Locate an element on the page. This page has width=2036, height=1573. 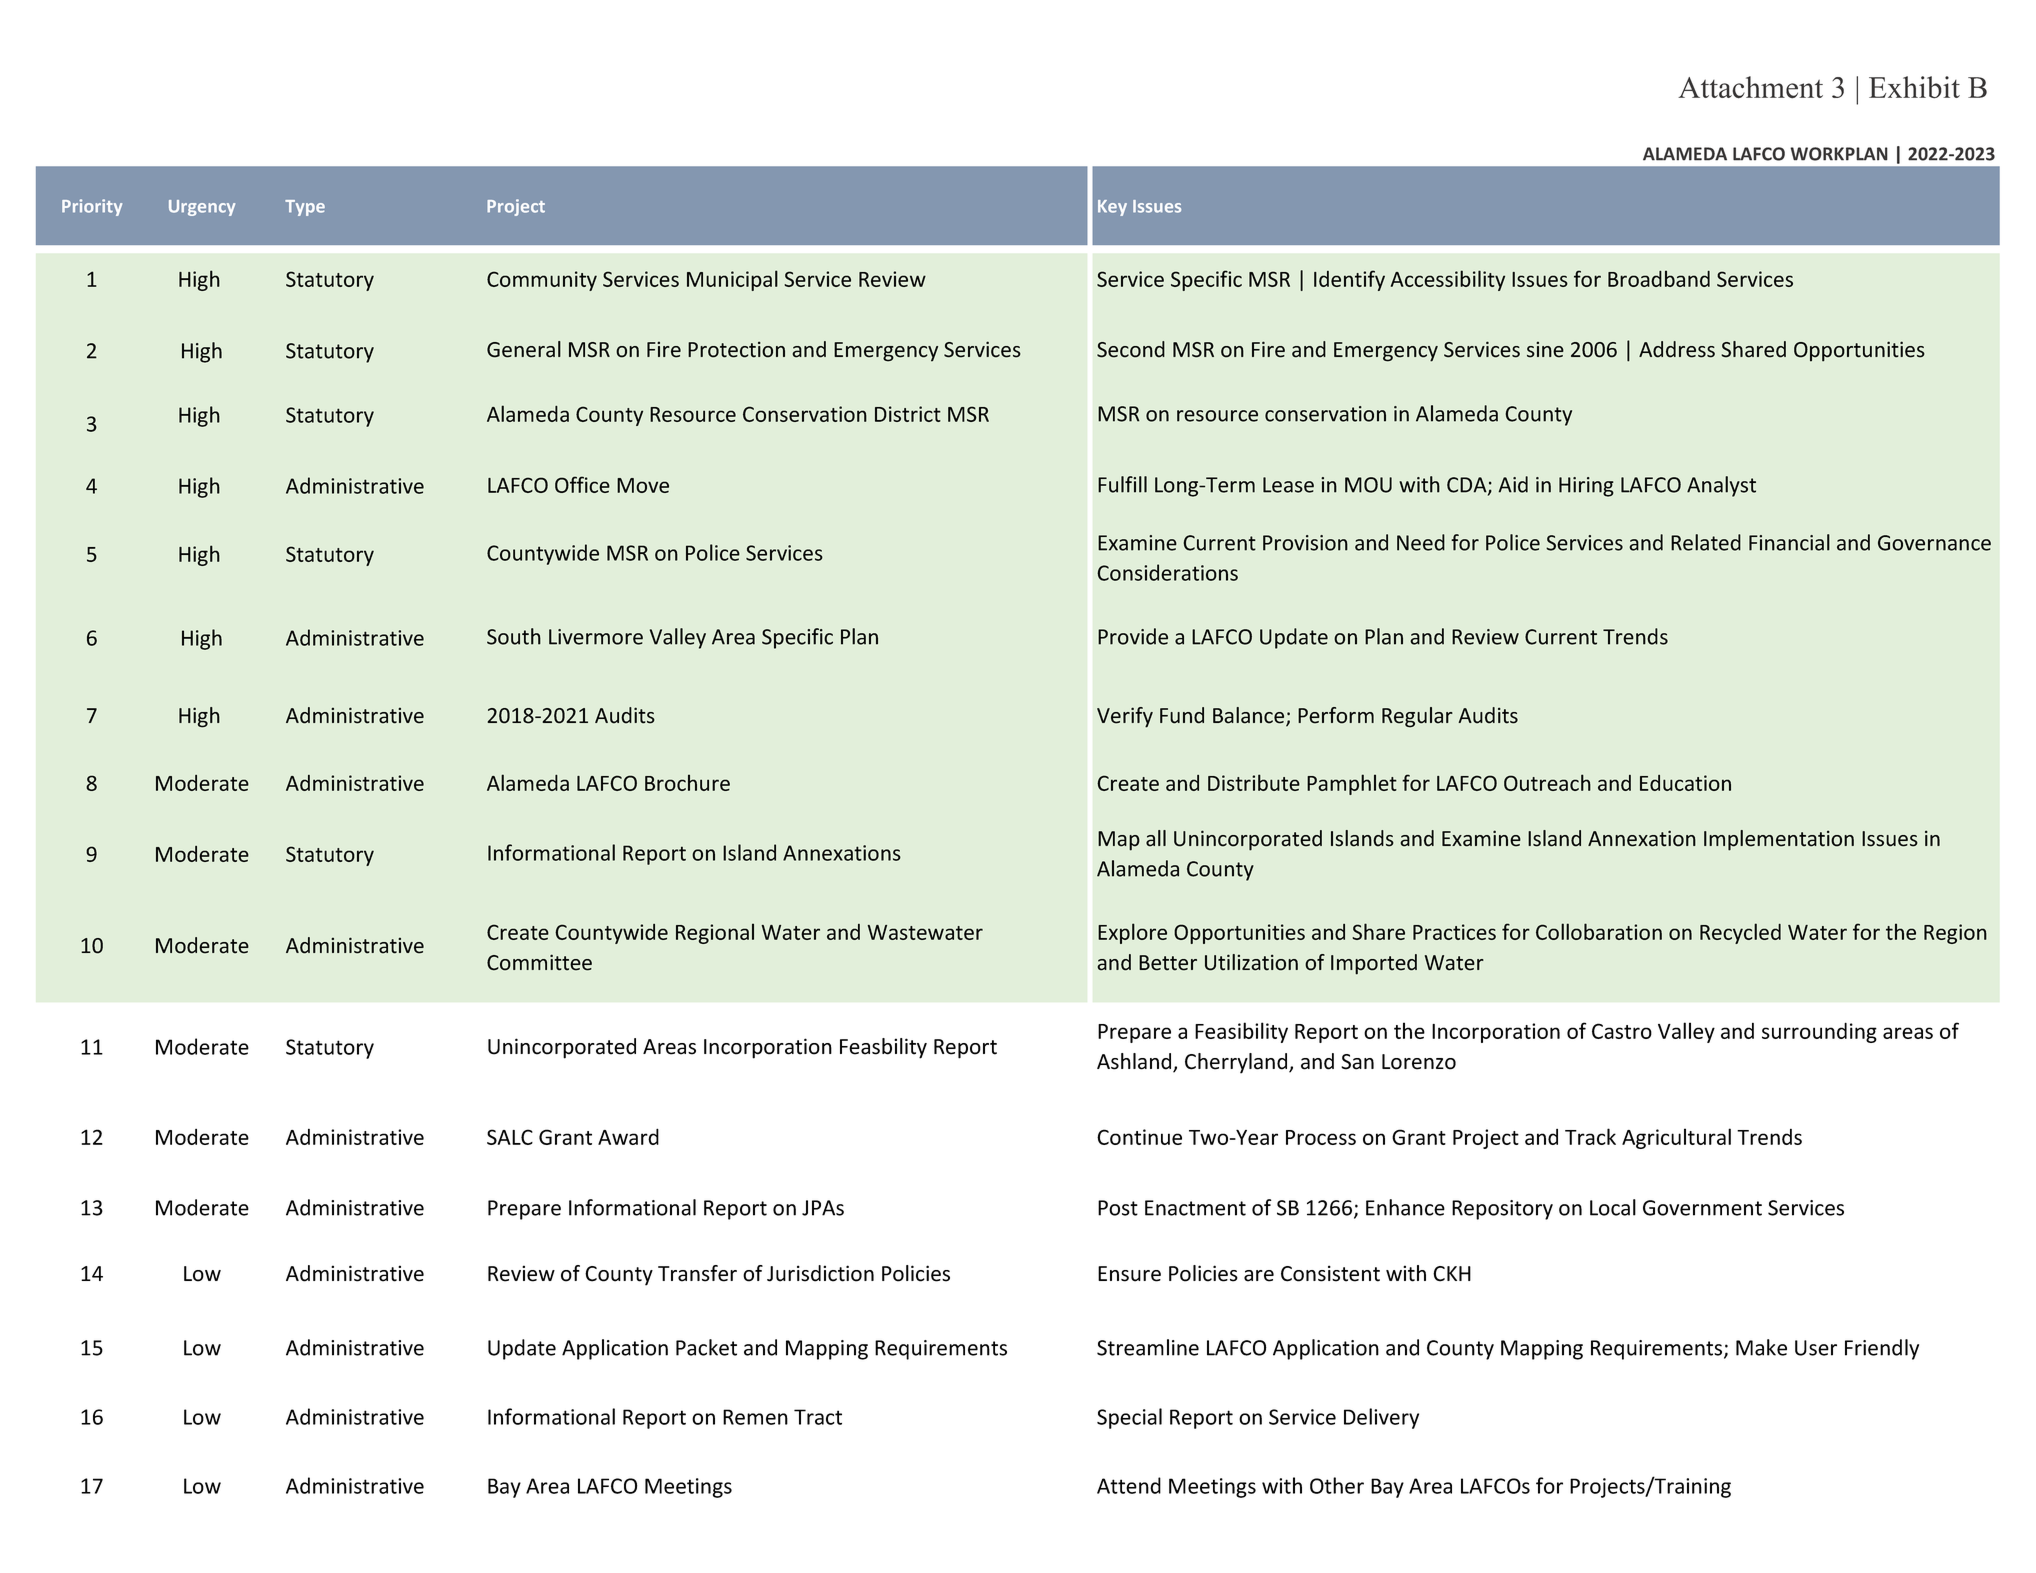
Verify is located at coordinates (1125, 717).
